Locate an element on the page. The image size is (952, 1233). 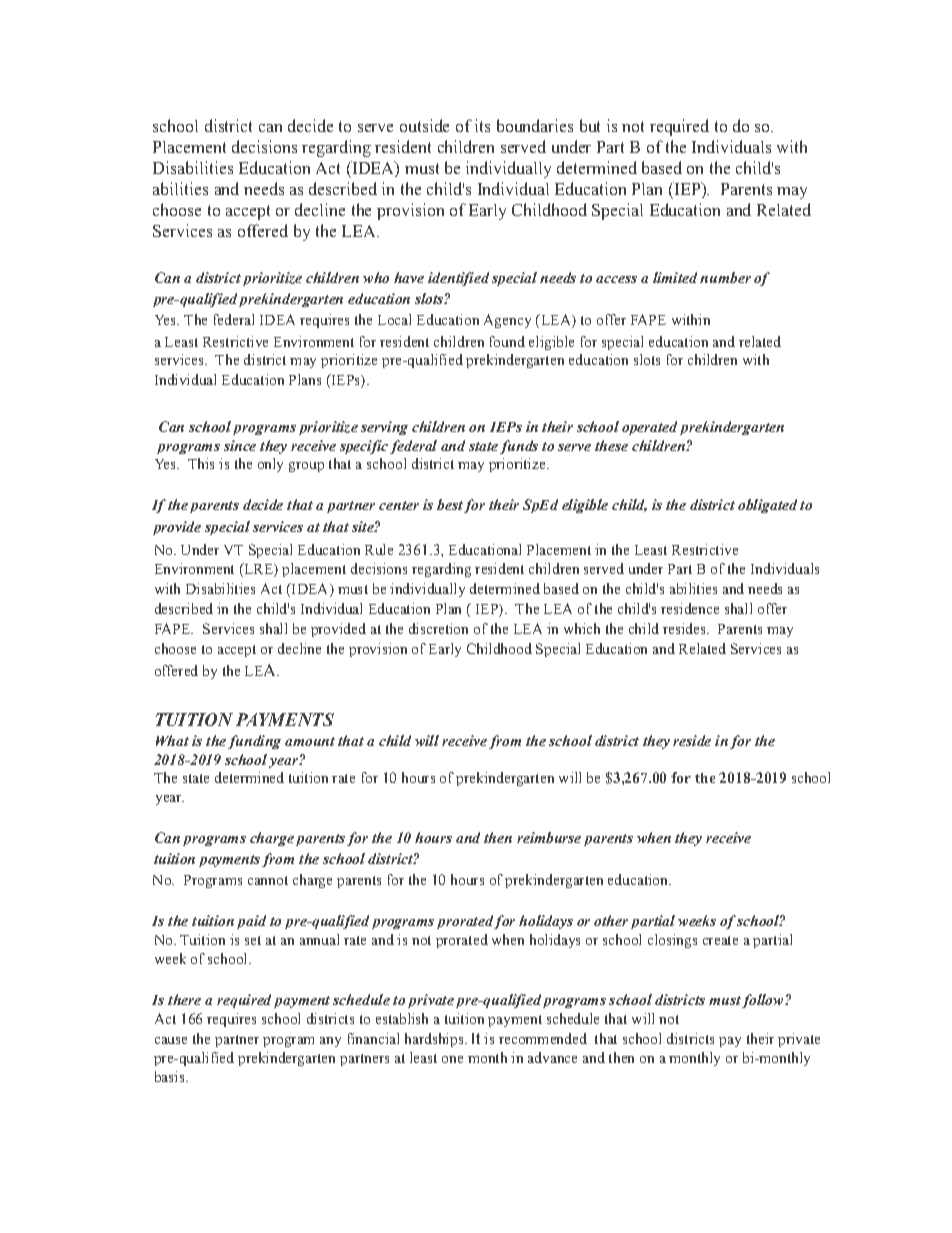
which is located at coordinates (582, 628).
